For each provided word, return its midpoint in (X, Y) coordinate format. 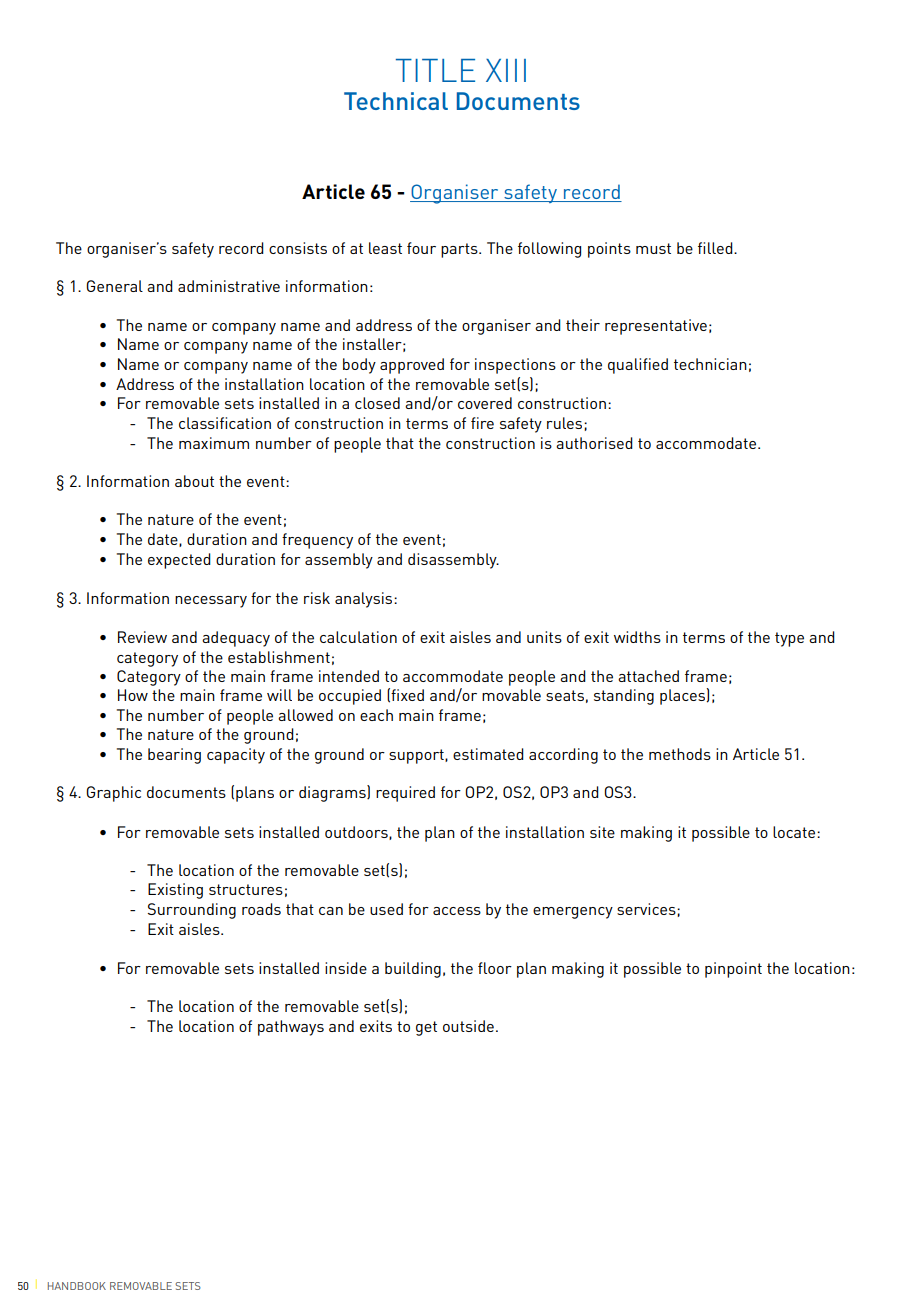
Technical (396, 101)
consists (298, 248)
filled (716, 248)
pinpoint (733, 970)
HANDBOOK (77, 1286)
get (426, 1028)
